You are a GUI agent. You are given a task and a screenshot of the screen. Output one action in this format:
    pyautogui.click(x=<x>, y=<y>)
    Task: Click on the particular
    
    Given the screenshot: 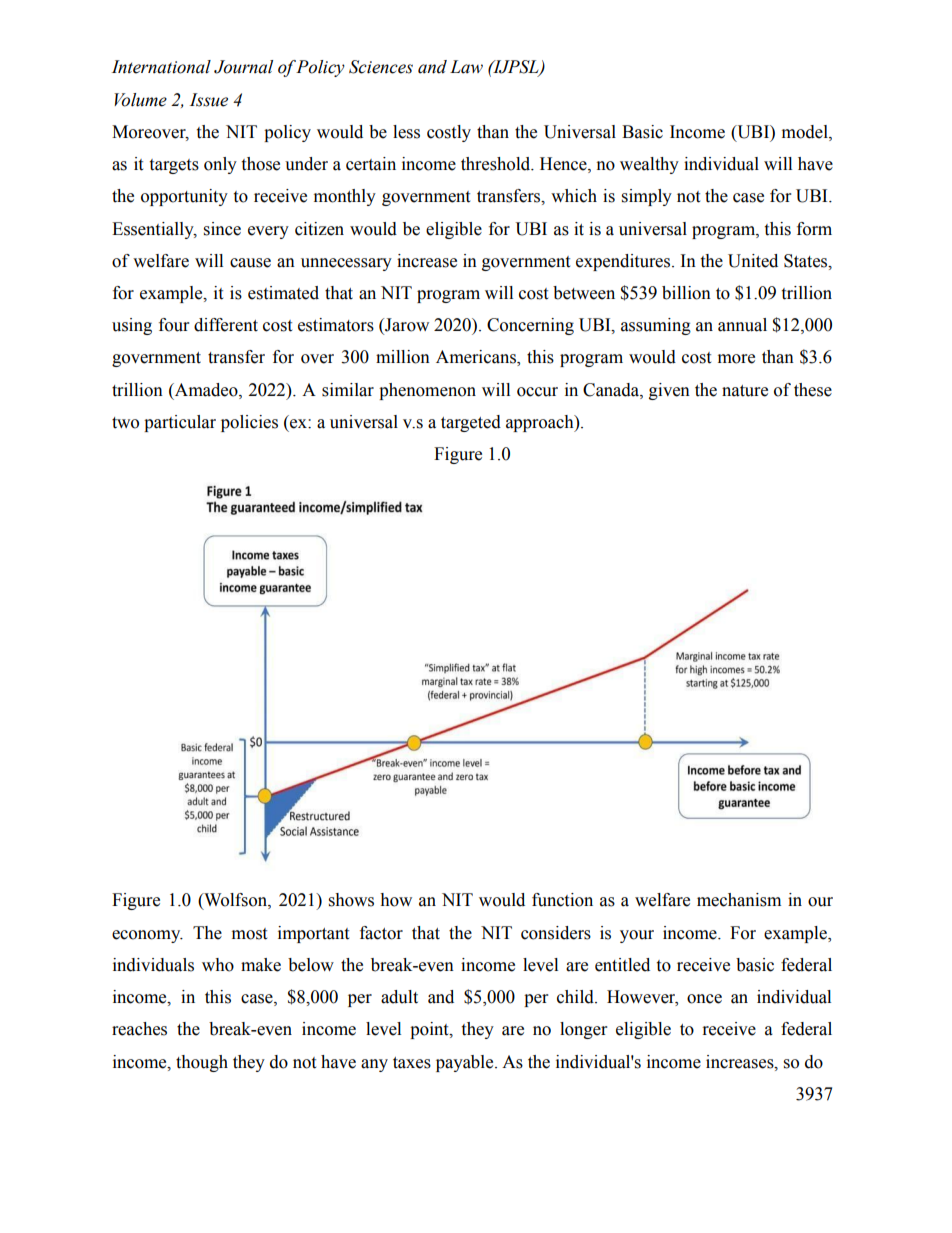 What is the action you would take?
    pyautogui.click(x=180, y=423)
